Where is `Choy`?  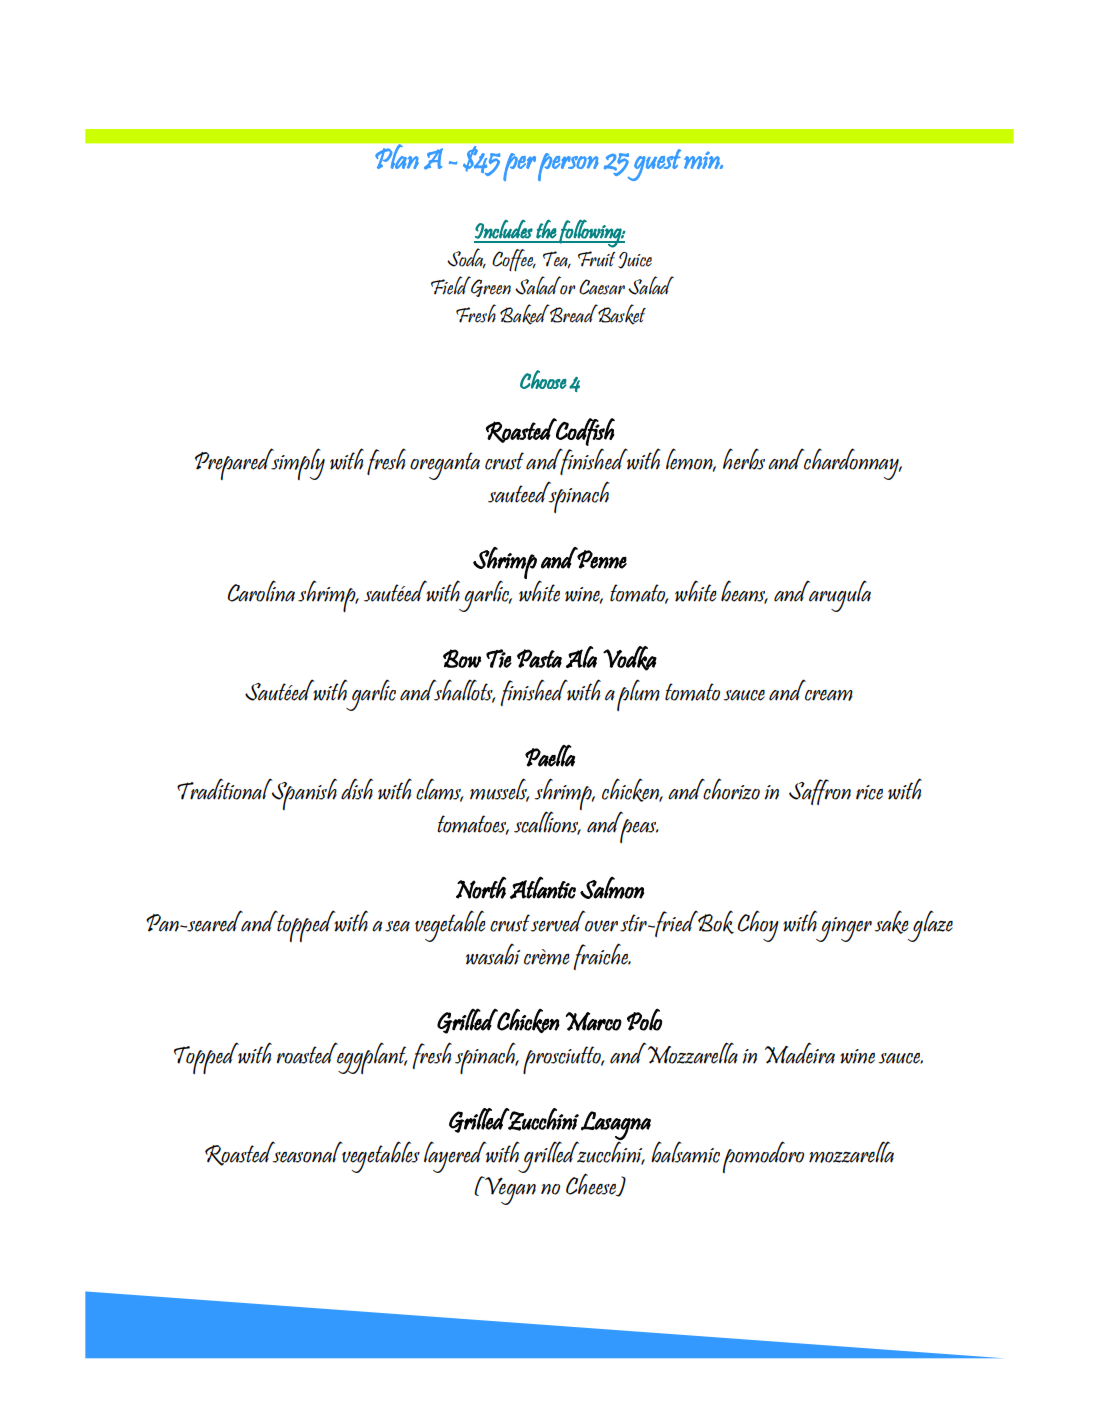 Choy is located at coordinates (758, 926).
